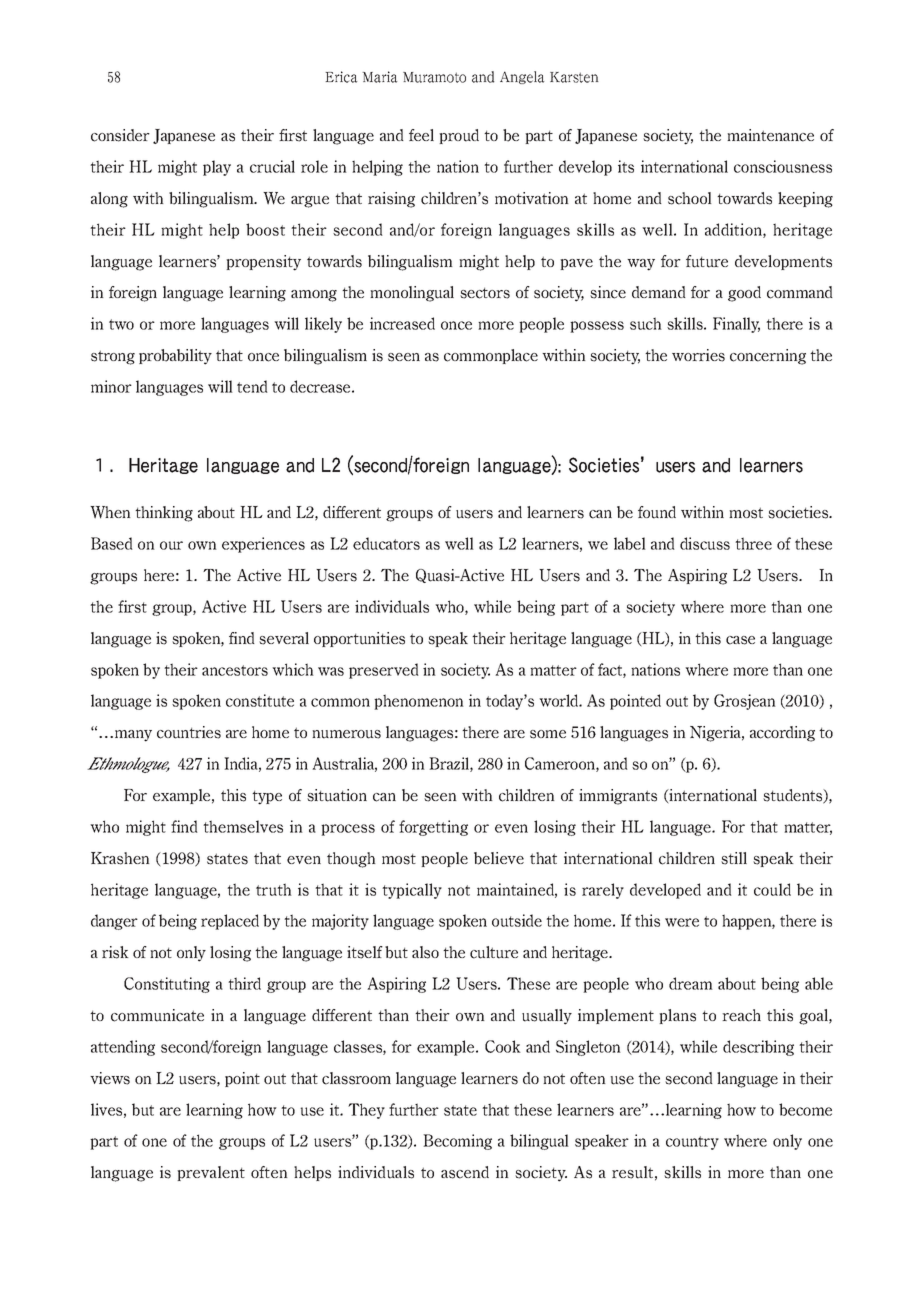 The image size is (924, 1308). What do you see at coordinates (235, 670) in the image?
I see `ancestors` at bounding box center [235, 670].
